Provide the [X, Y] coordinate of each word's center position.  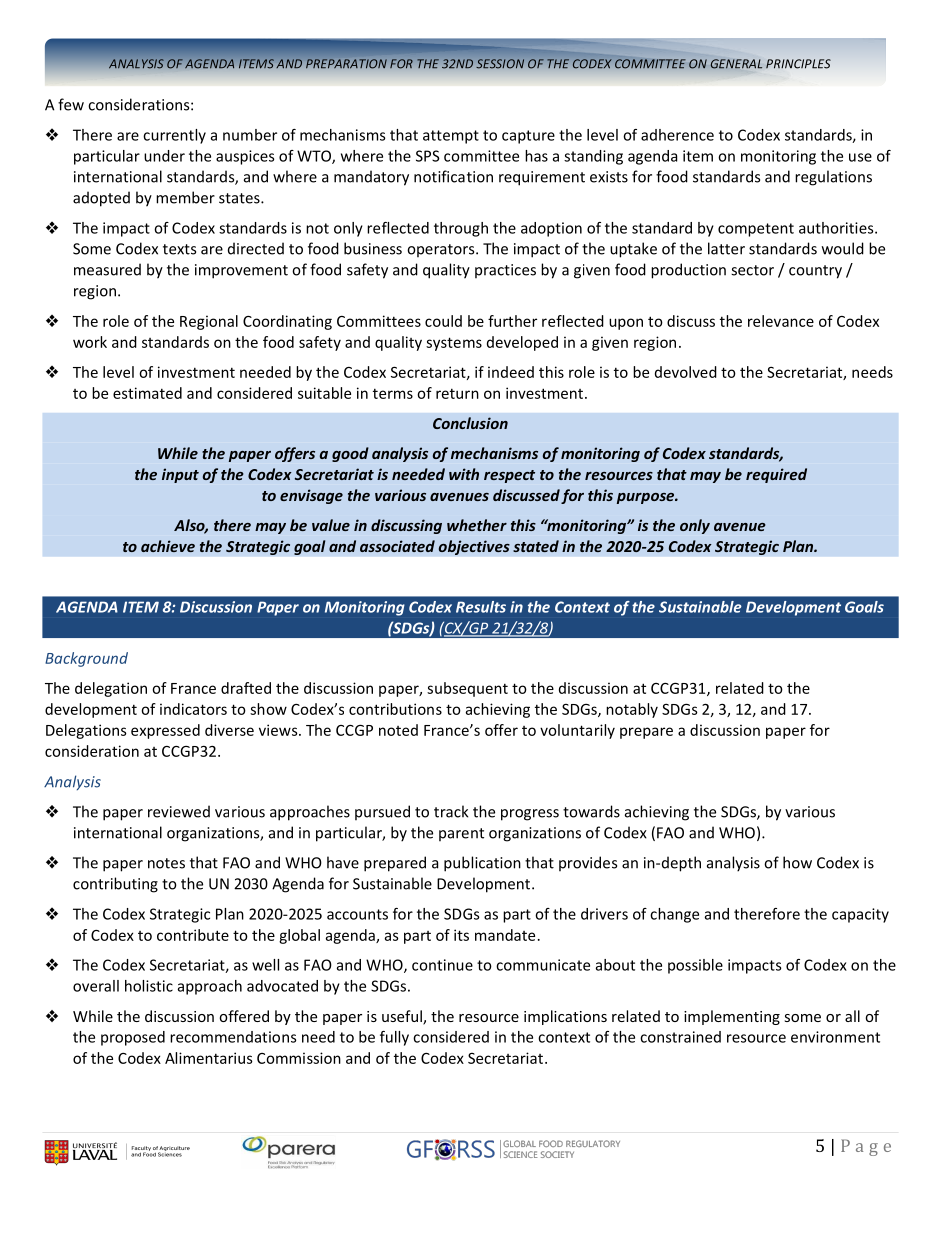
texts [179, 249]
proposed [133, 1038]
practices [505, 271]
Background [86, 659]
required [776, 475]
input [180, 475]
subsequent [467, 689]
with [464, 474]
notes [166, 863]
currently [174, 136]
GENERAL [736, 64]
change [674, 915]
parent [461, 834]
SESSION [500, 64]
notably [632, 710]
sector [752, 270]
